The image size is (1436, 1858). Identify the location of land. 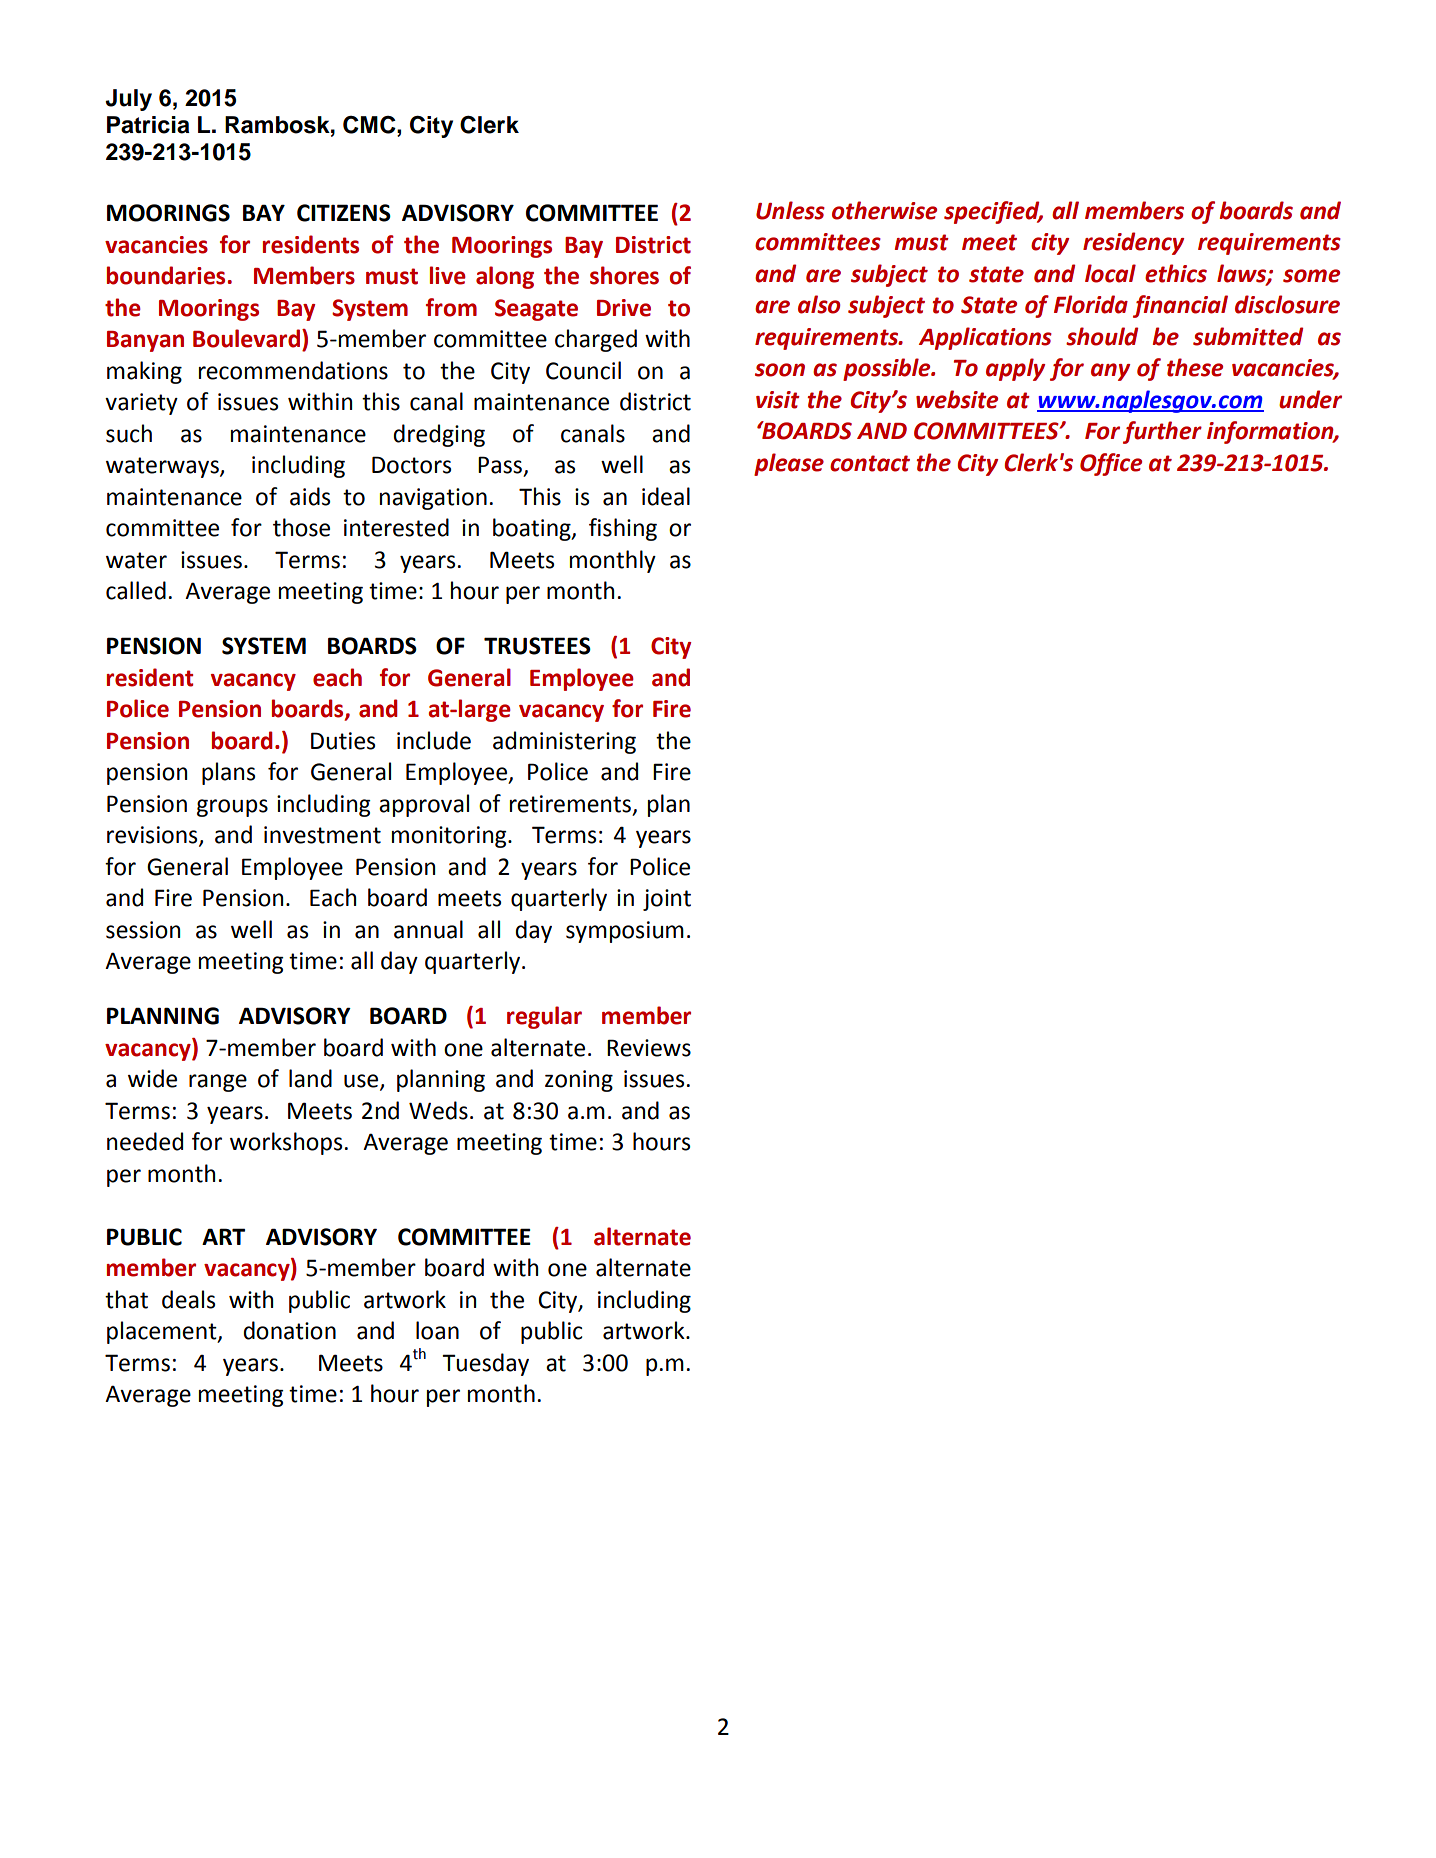
(310, 1078).
